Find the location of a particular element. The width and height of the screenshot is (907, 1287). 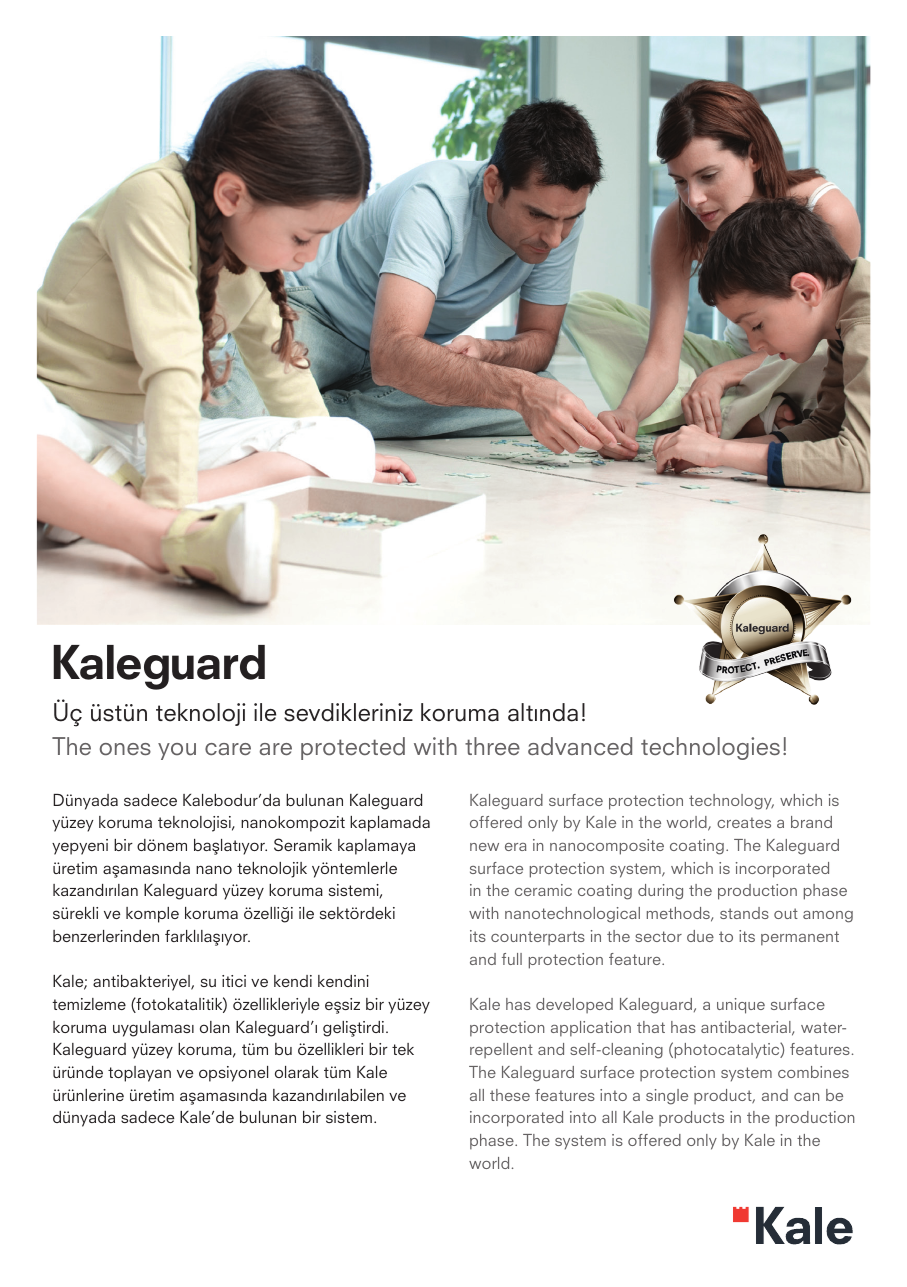

counterparts is located at coordinates (538, 938).
